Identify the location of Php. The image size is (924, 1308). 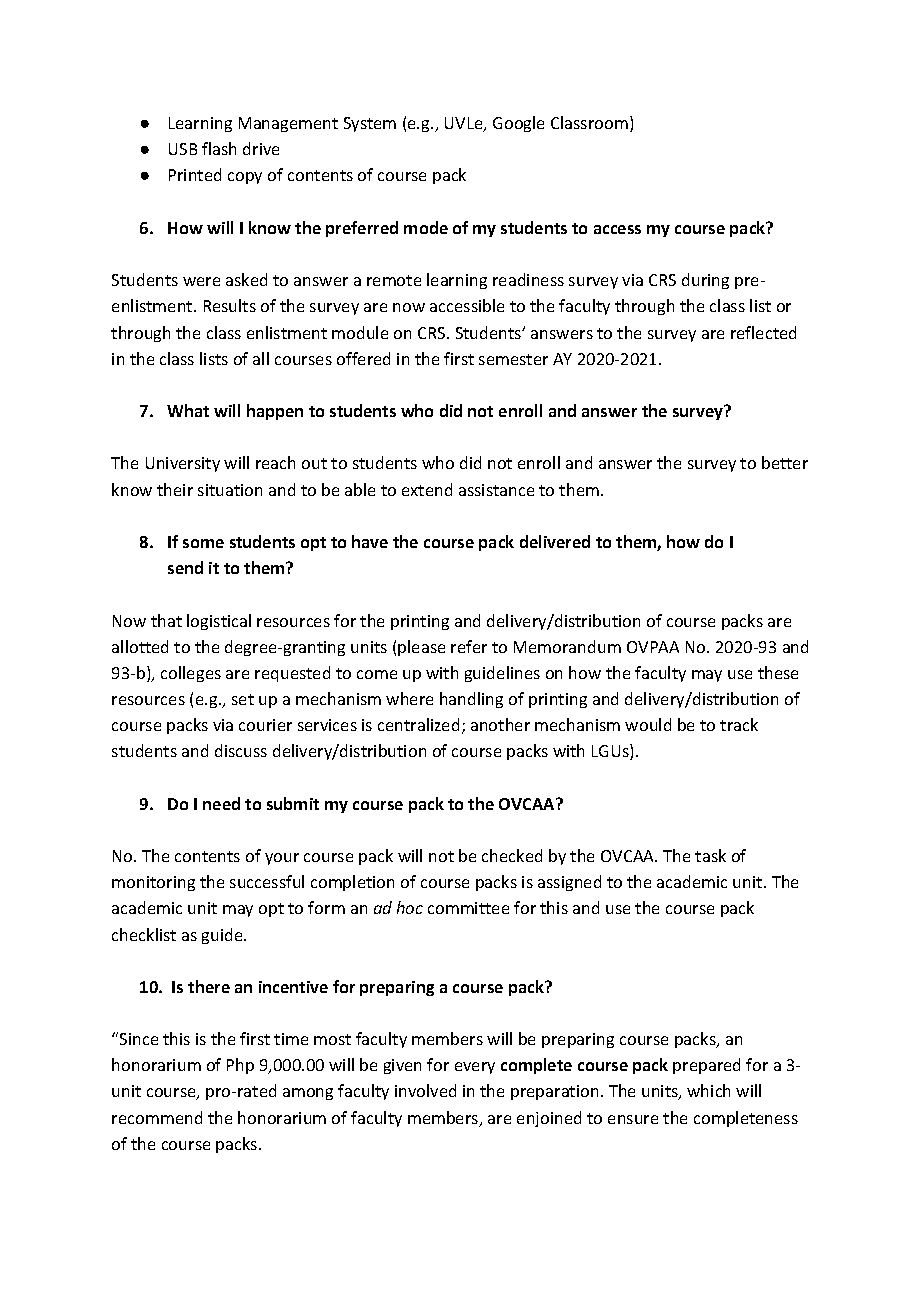
(240, 1066).
